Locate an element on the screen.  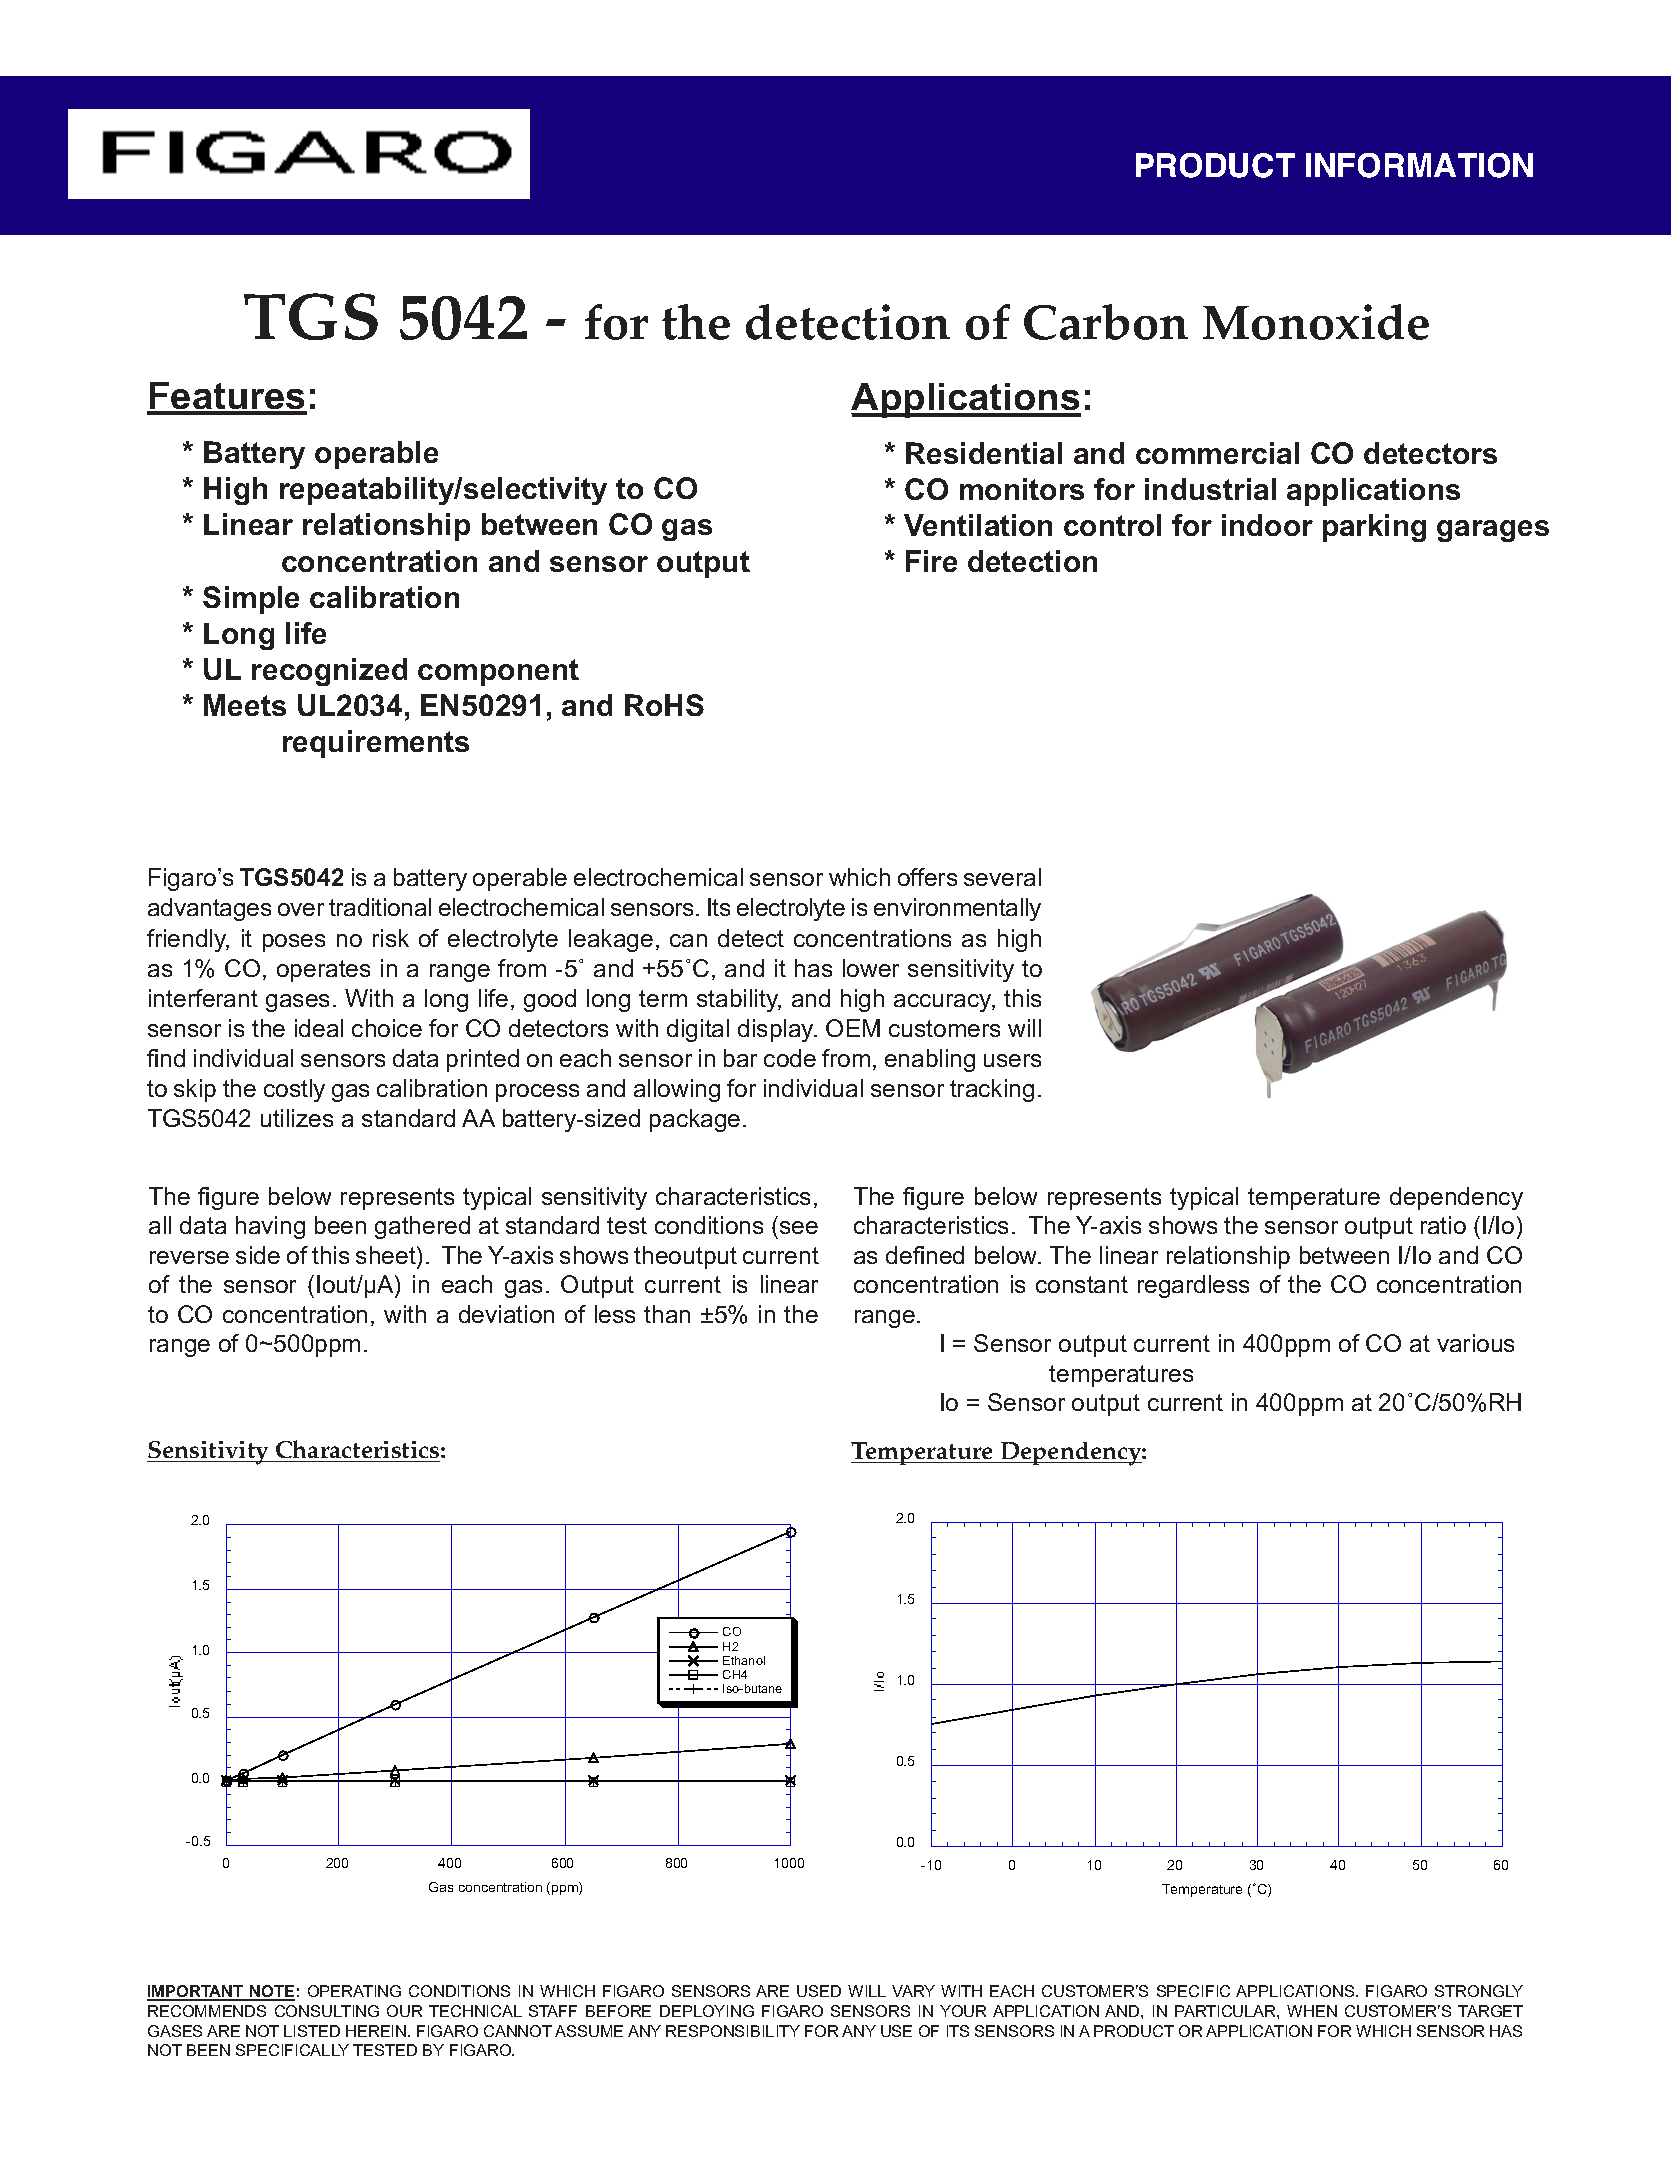
code is located at coordinates (790, 1058).
